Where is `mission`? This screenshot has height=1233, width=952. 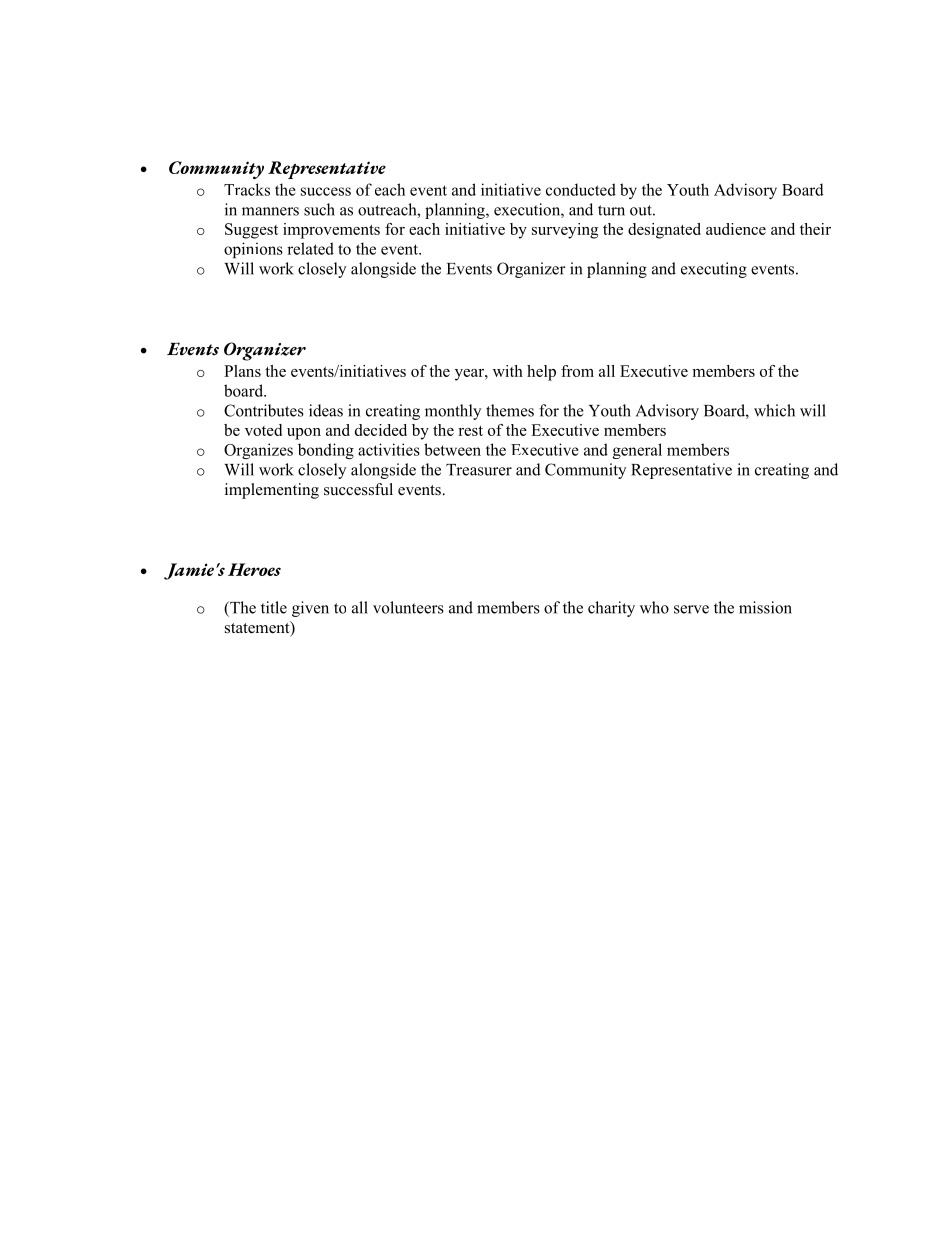 mission is located at coordinates (765, 607).
